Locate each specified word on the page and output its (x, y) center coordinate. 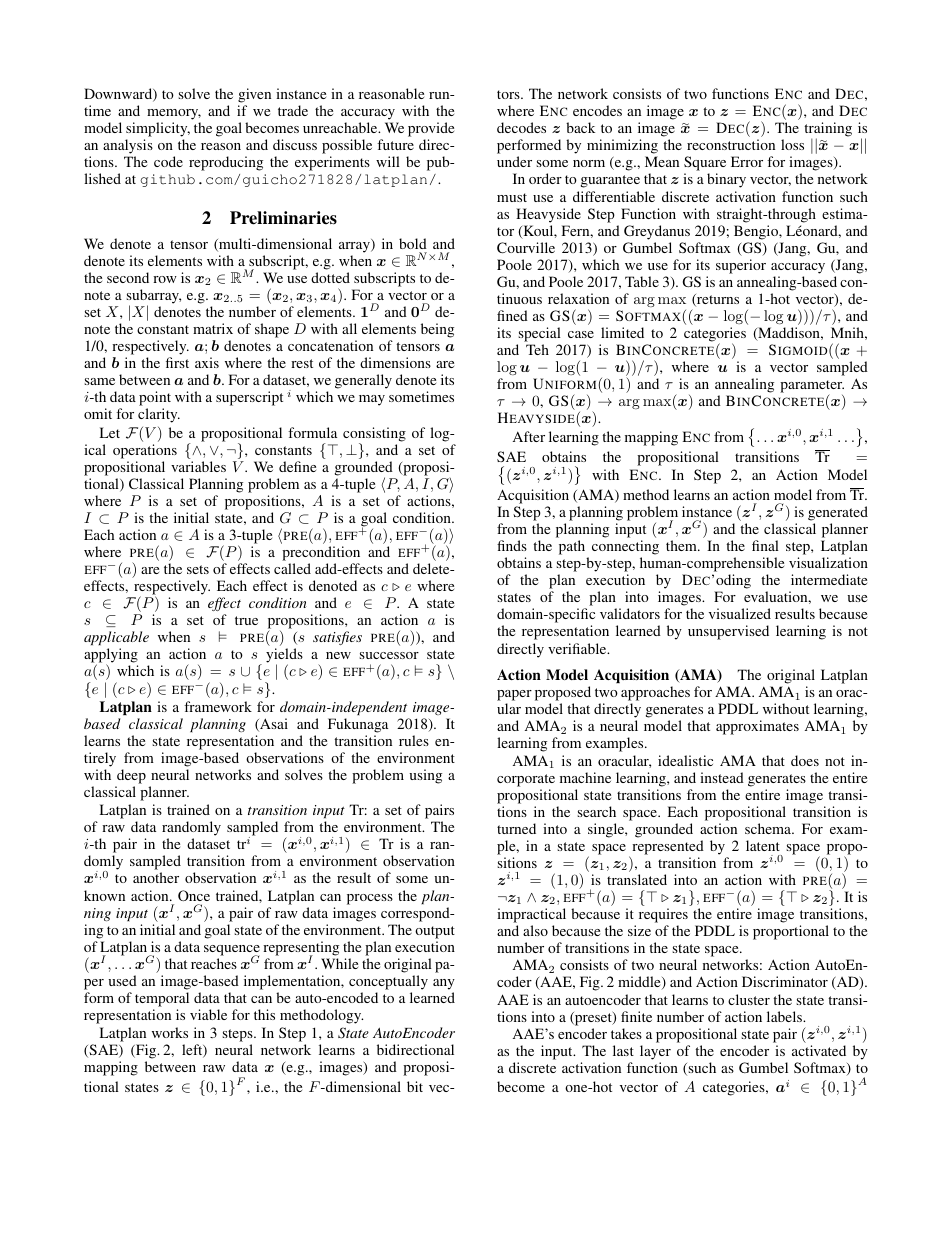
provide (431, 131)
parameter (812, 388)
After (529, 436)
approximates (757, 727)
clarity (159, 415)
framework (218, 706)
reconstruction (731, 144)
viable (208, 1014)
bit (415, 1086)
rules (414, 740)
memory (174, 114)
